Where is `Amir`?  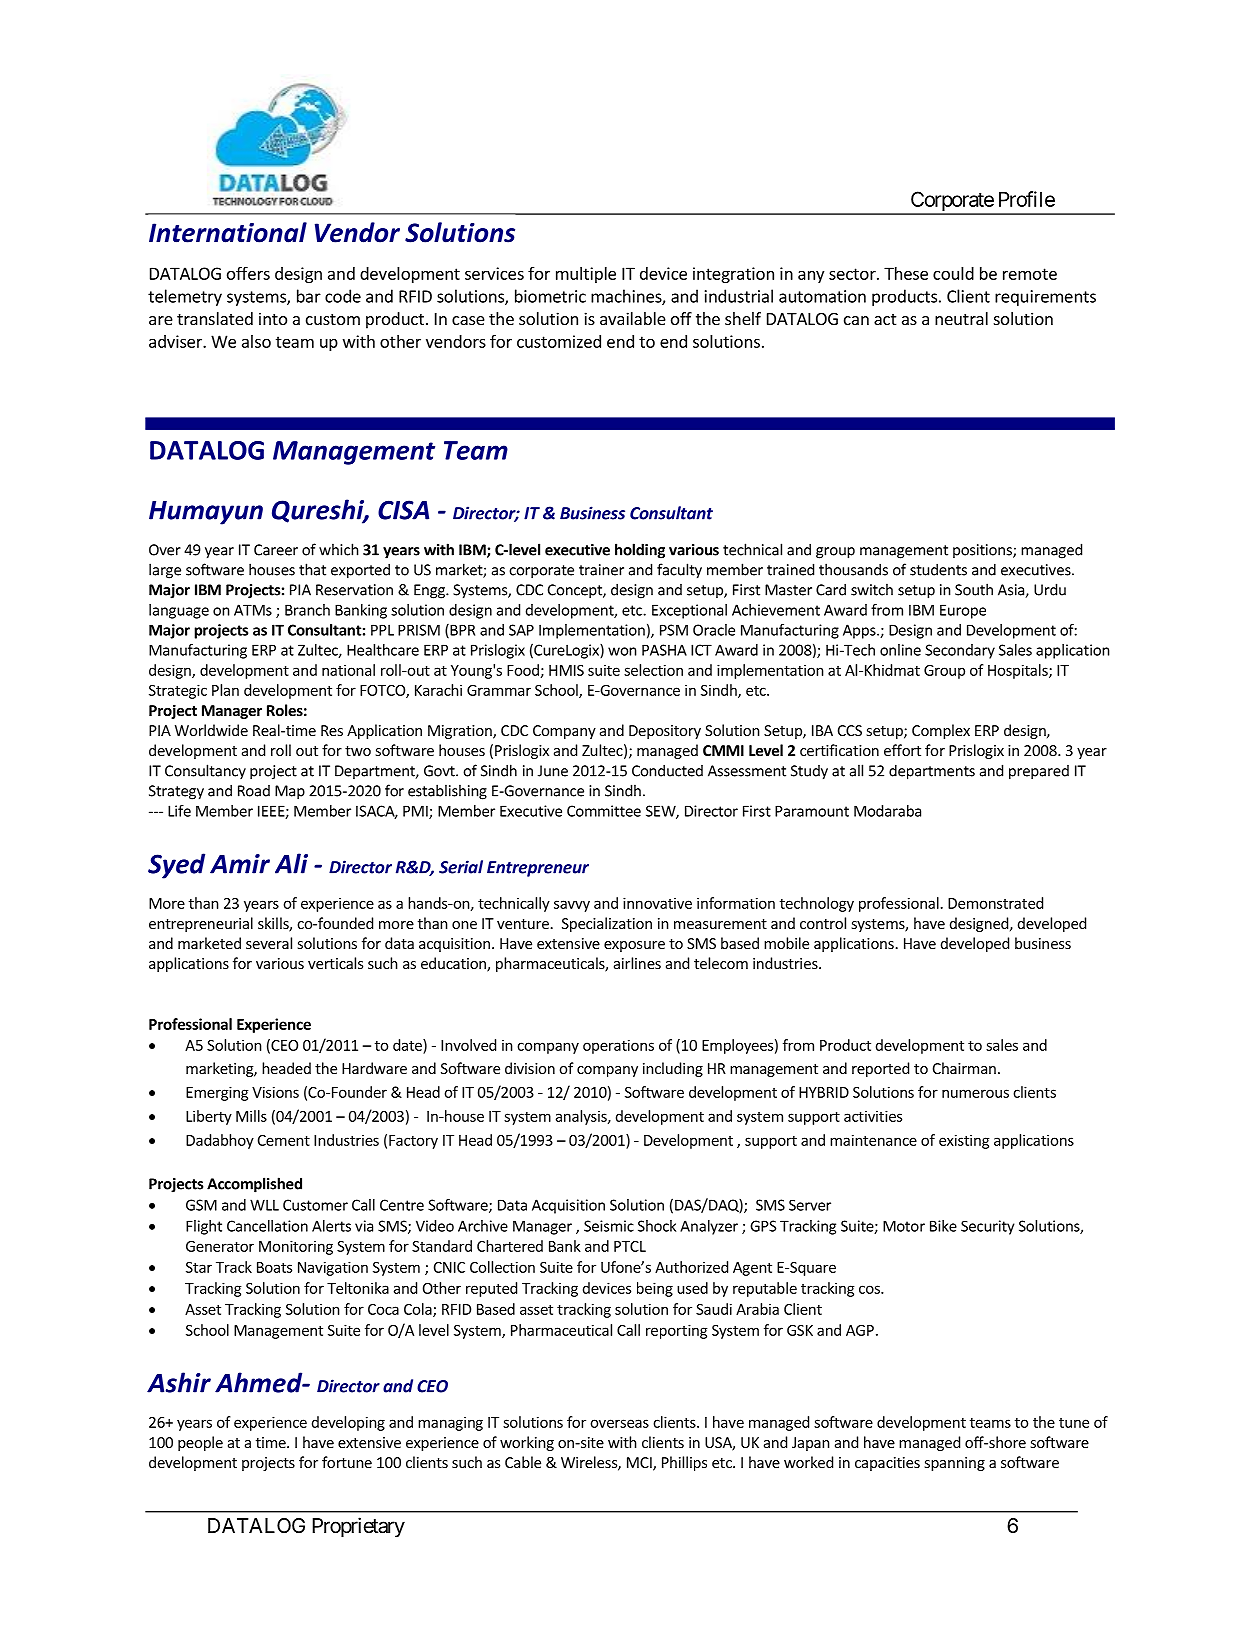
Amir is located at coordinates (240, 864).
